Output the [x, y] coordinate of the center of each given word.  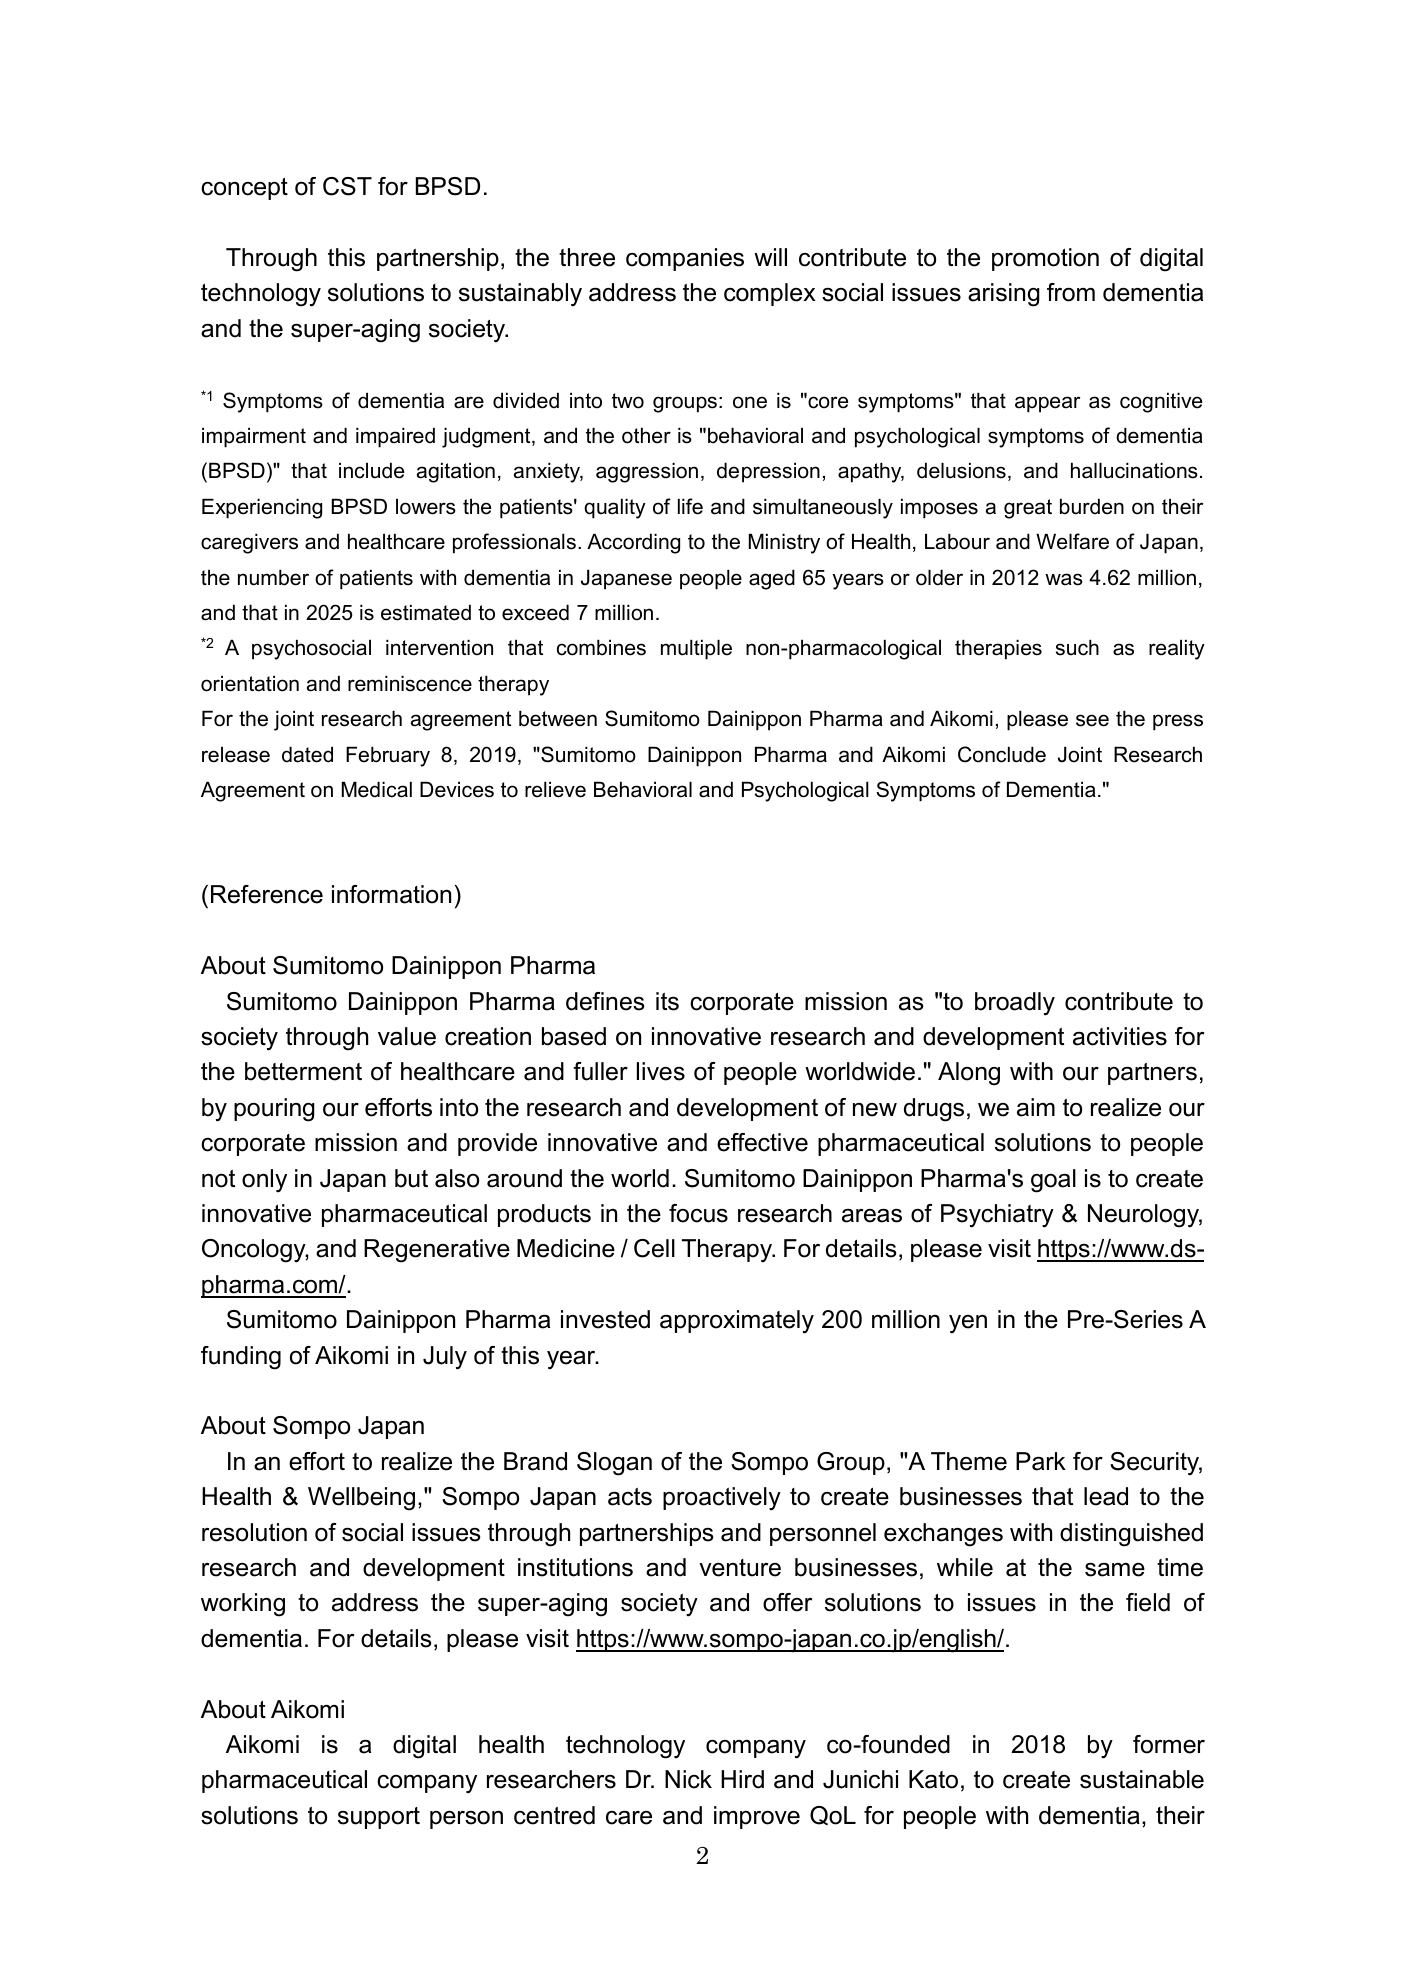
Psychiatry [997, 1216]
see [1092, 720]
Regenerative [437, 1251]
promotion [1045, 259]
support [379, 1818]
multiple [696, 649]
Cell [654, 1248]
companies [685, 259]
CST [347, 186]
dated [307, 754]
